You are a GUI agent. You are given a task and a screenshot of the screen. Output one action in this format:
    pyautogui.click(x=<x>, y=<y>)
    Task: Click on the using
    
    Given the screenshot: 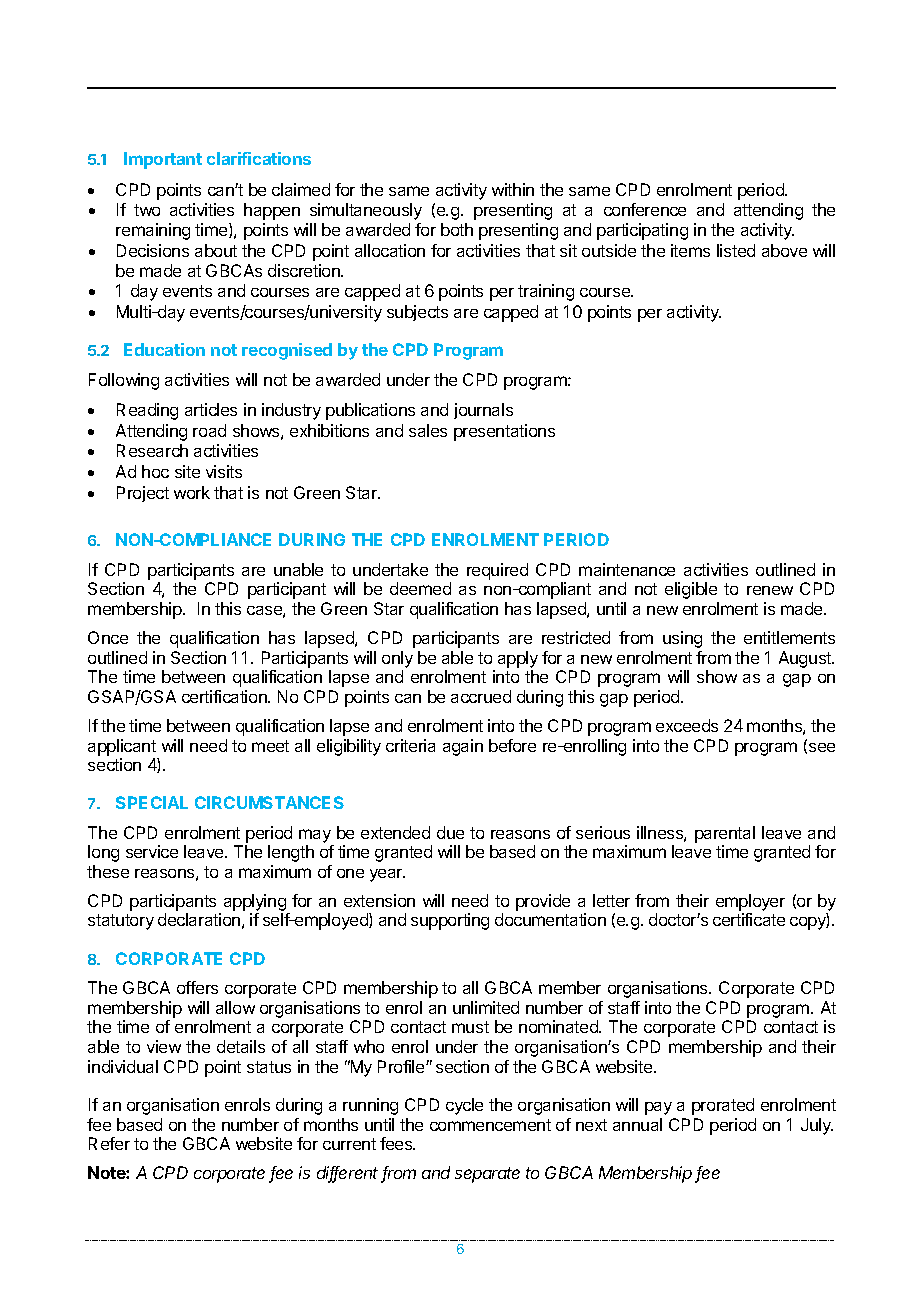 What is the action you would take?
    pyautogui.click(x=682, y=639)
